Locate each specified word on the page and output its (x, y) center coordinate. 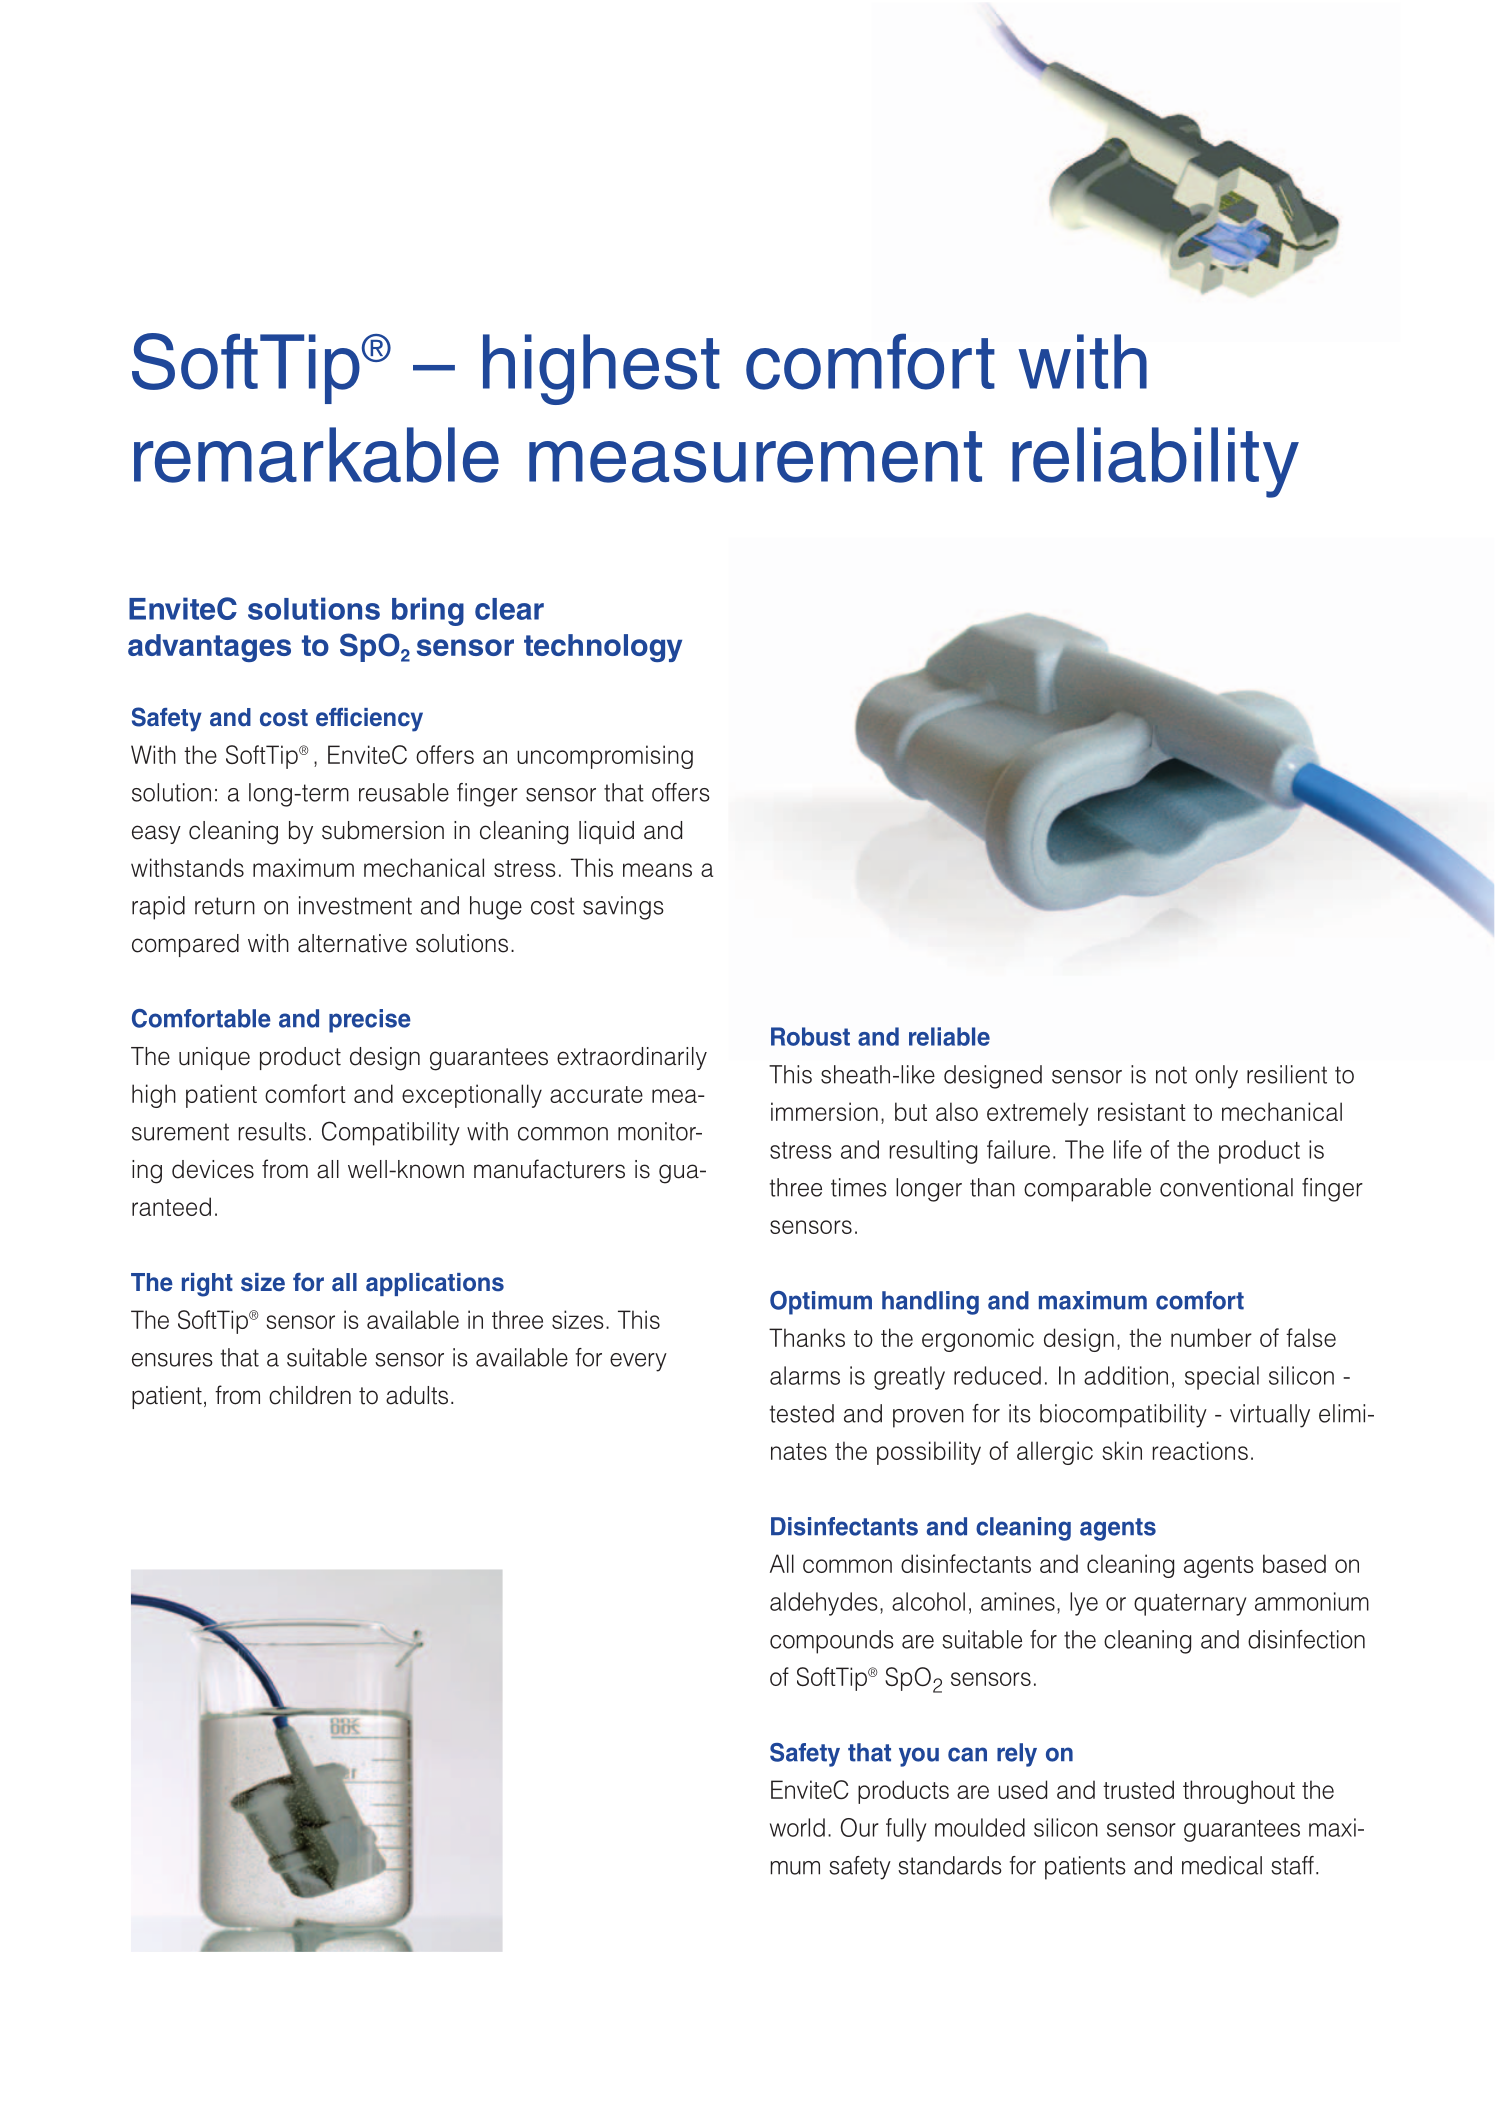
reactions (1200, 1450)
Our (860, 1827)
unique (214, 1058)
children (310, 1395)
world (797, 1827)
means (657, 870)
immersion (824, 1111)
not (1171, 1075)
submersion (383, 830)
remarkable (316, 455)
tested (802, 1413)
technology (603, 648)
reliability (1155, 462)
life (1128, 1149)
